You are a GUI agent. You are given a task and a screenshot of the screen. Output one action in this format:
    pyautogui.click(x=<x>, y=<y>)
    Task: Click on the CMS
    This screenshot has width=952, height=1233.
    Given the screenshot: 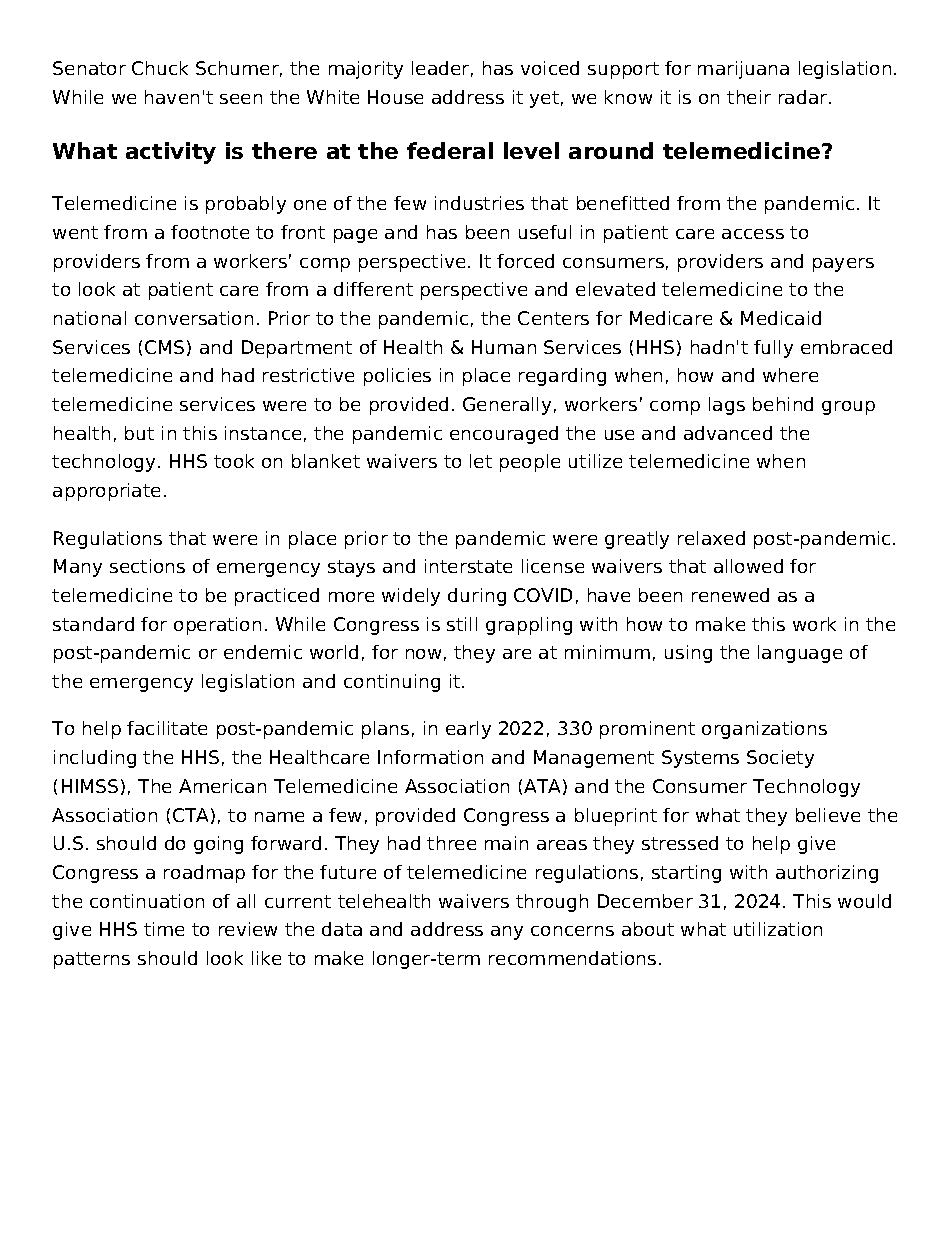 What is the action you would take?
    pyautogui.click(x=164, y=347)
